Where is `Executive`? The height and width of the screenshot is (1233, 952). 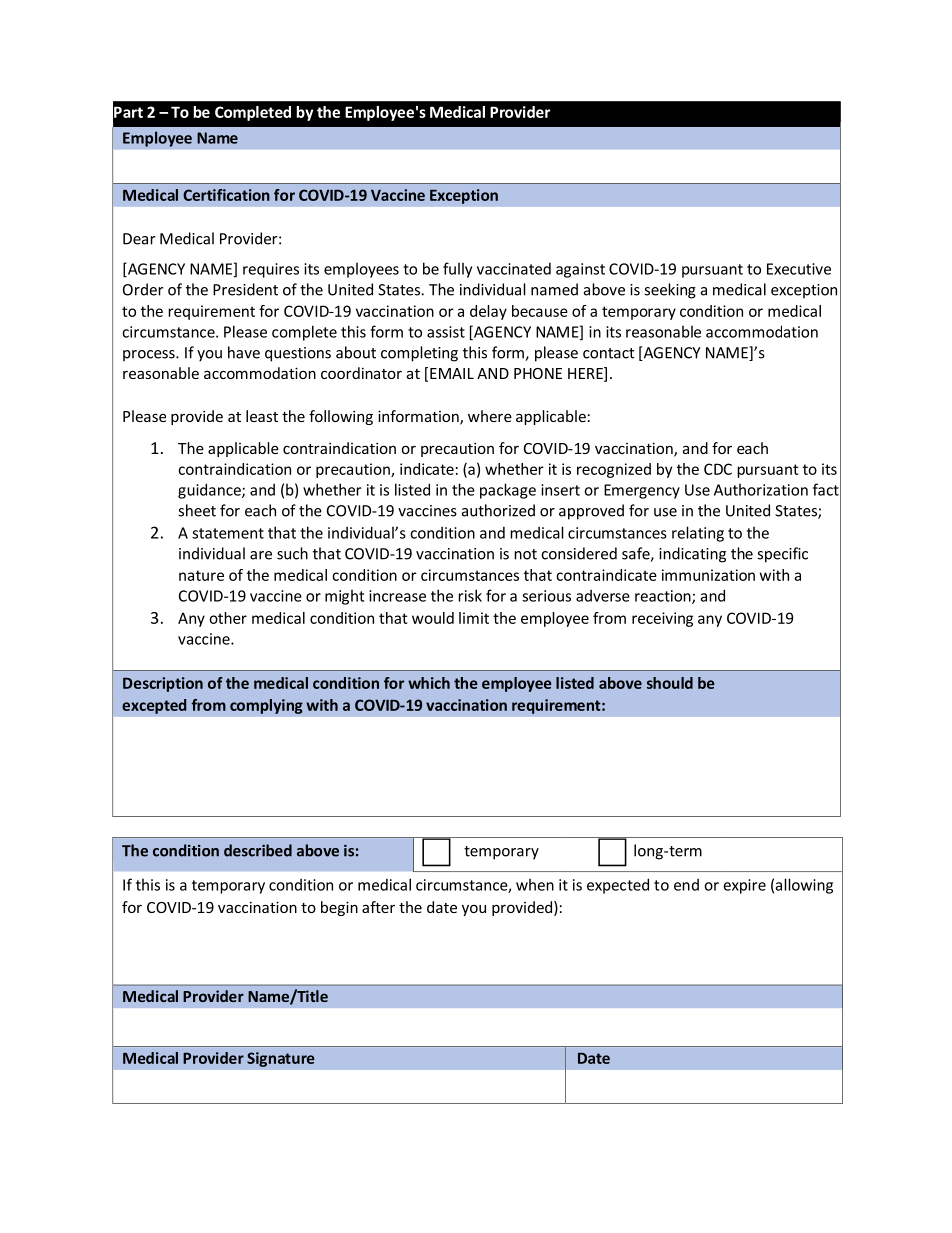 Executive is located at coordinates (799, 269).
